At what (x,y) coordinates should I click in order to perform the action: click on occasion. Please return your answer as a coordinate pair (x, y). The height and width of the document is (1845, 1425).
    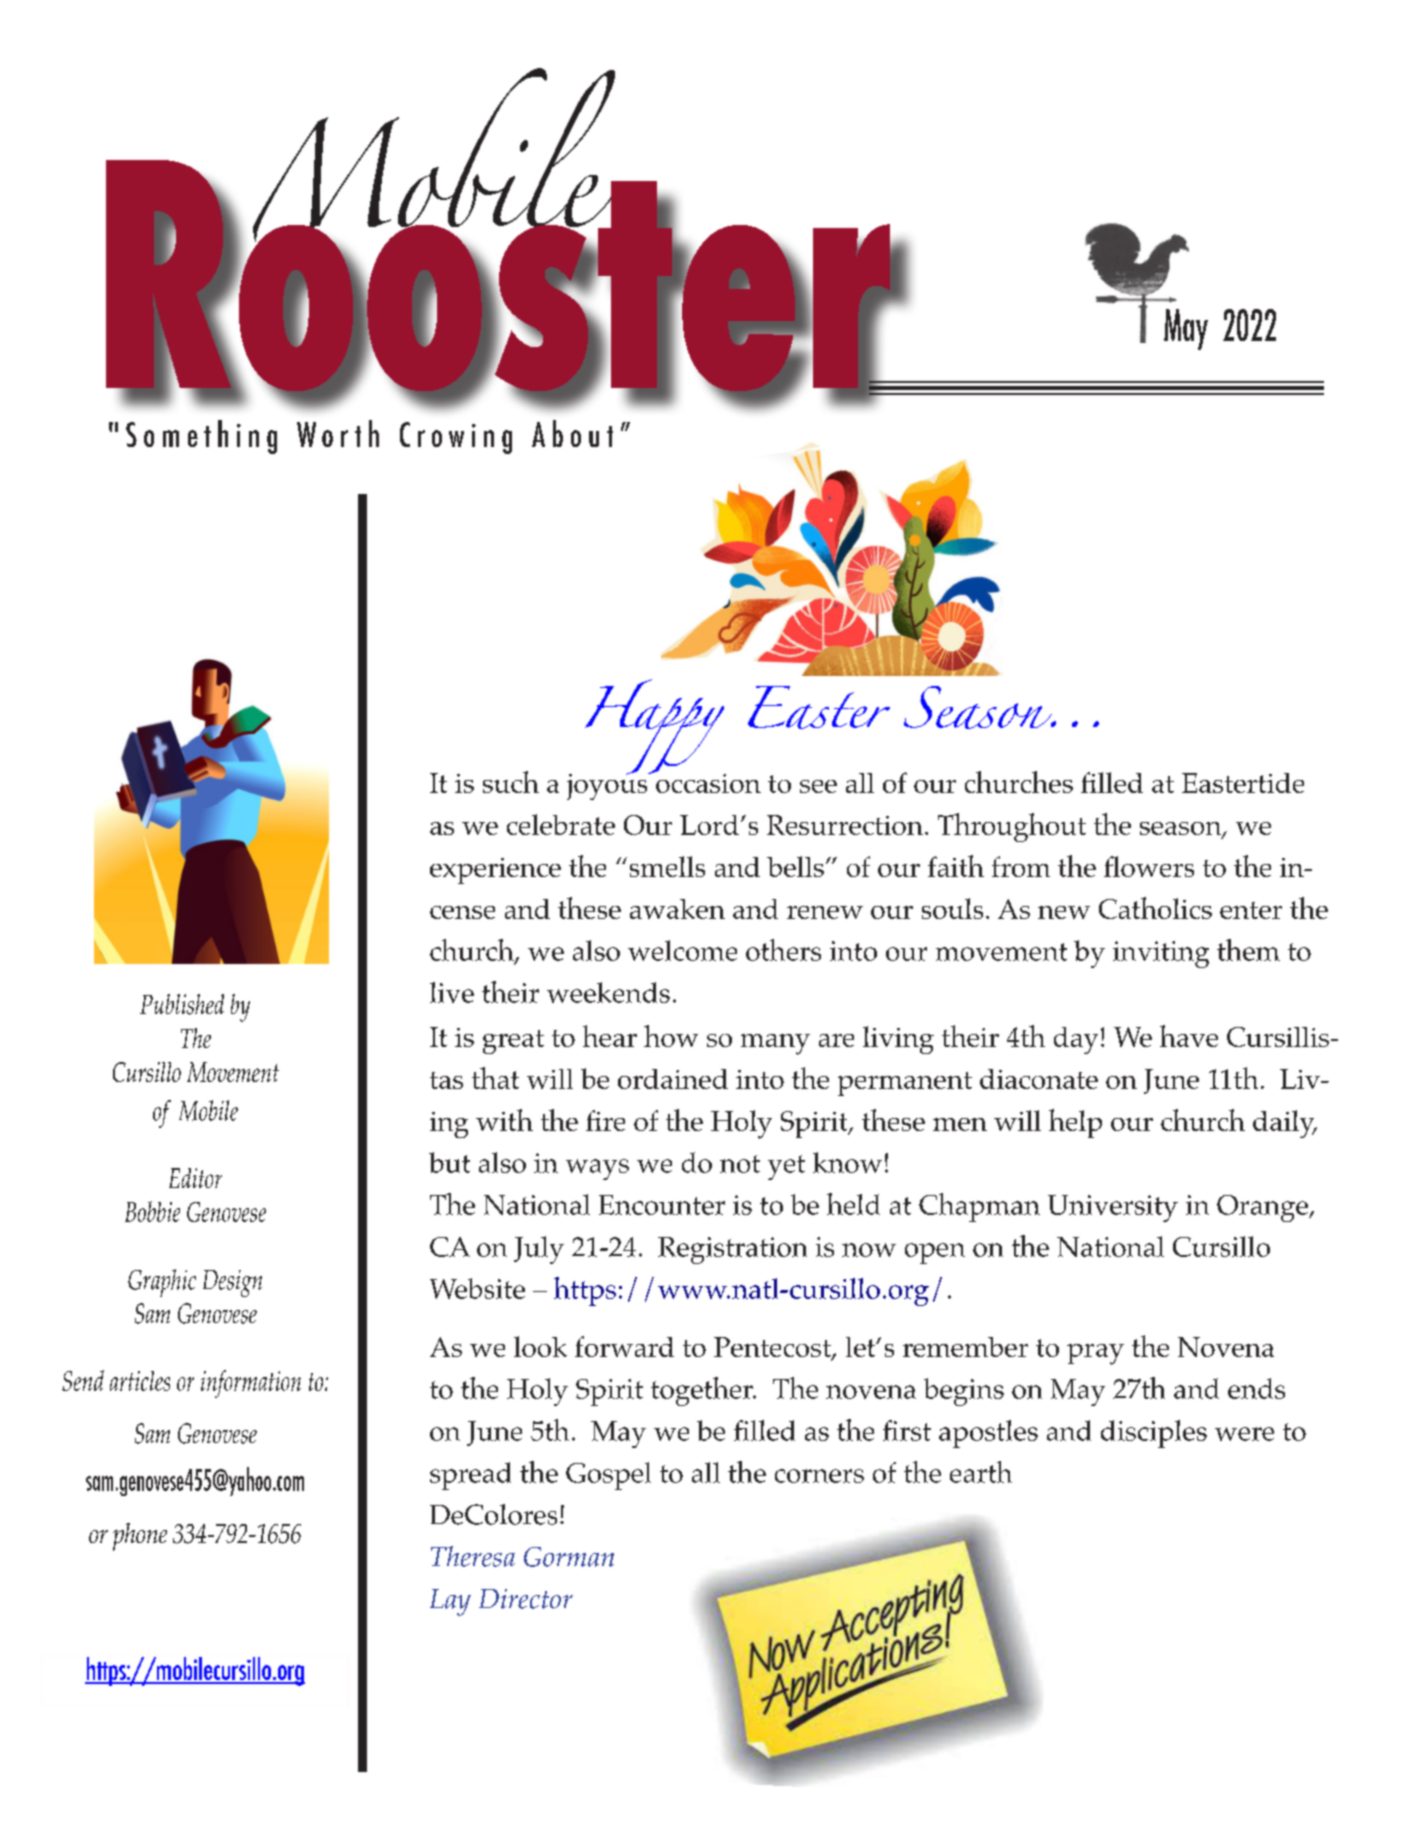
    Looking at the image, I should click on (707, 782).
